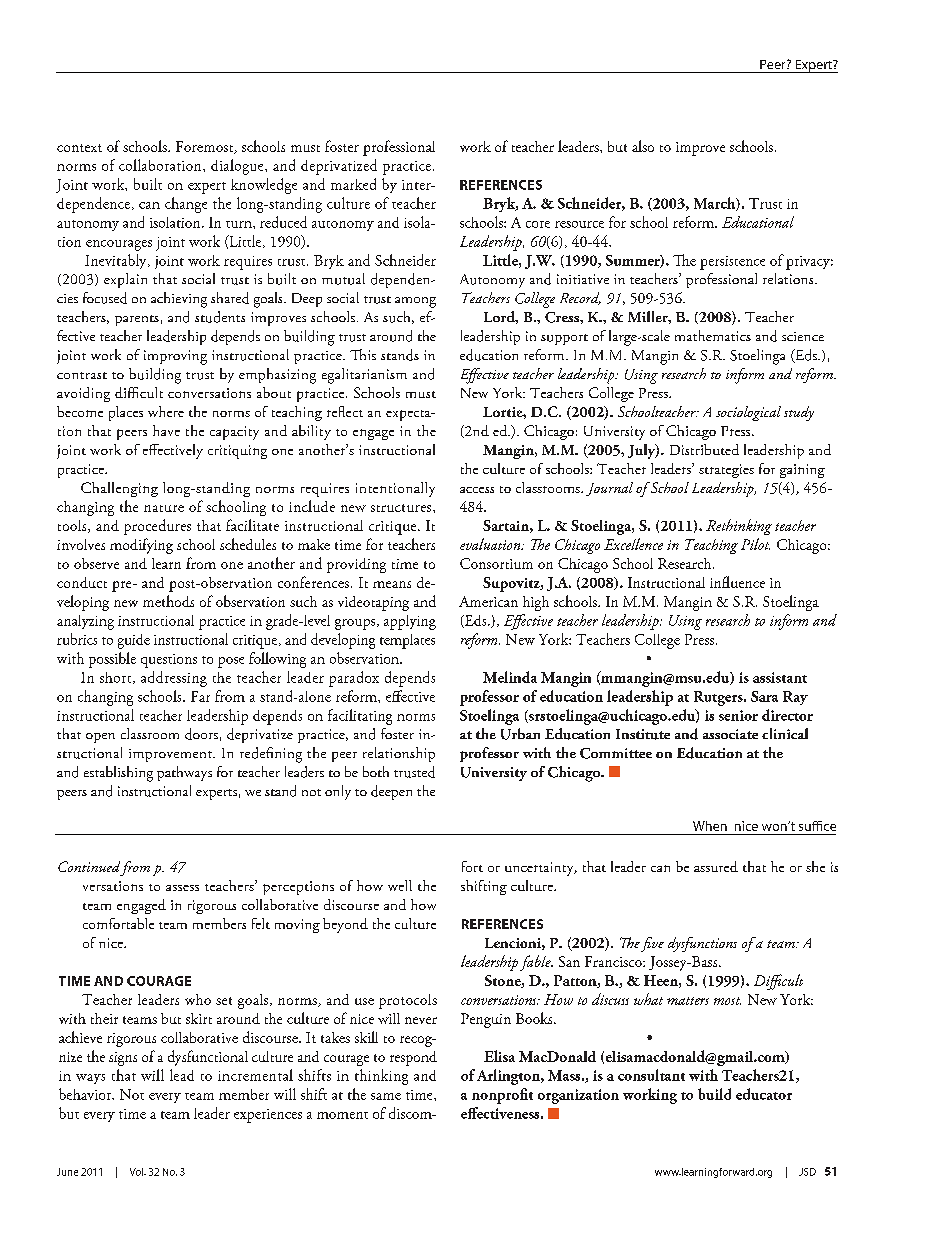 Image resolution: width=952 pixels, height=1237 pixels. I want to click on assured, so click(716, 866).
